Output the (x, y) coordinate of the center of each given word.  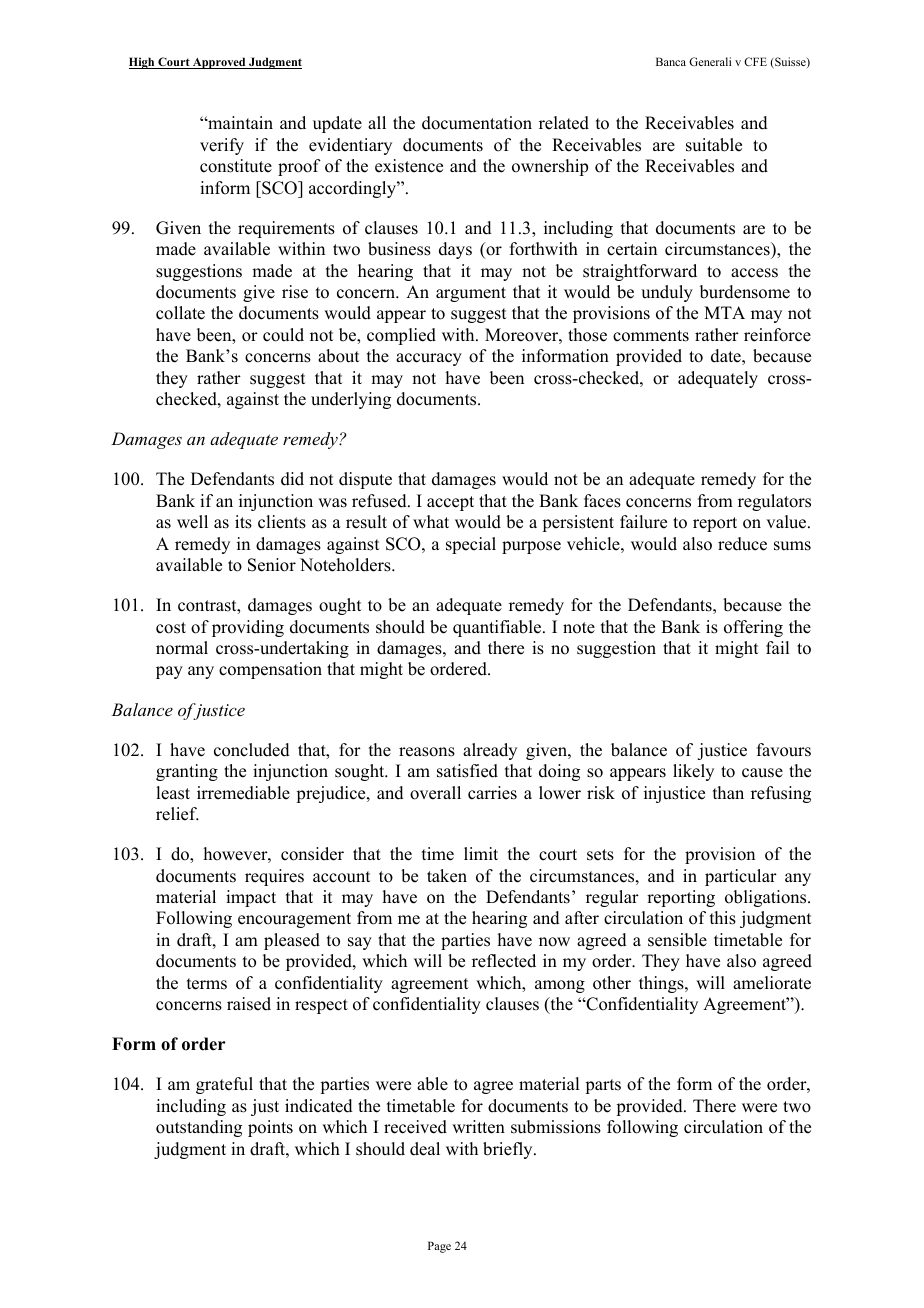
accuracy (429, 359)
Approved (219, 63)
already (490, 751)
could (283, 335)
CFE (755, 61)
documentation (477, 123)
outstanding (199, 1128)
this (723, 918)
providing (248, 628)
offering (753, 628)
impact (251, 898)
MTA (724, 312)
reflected (504, 961)
